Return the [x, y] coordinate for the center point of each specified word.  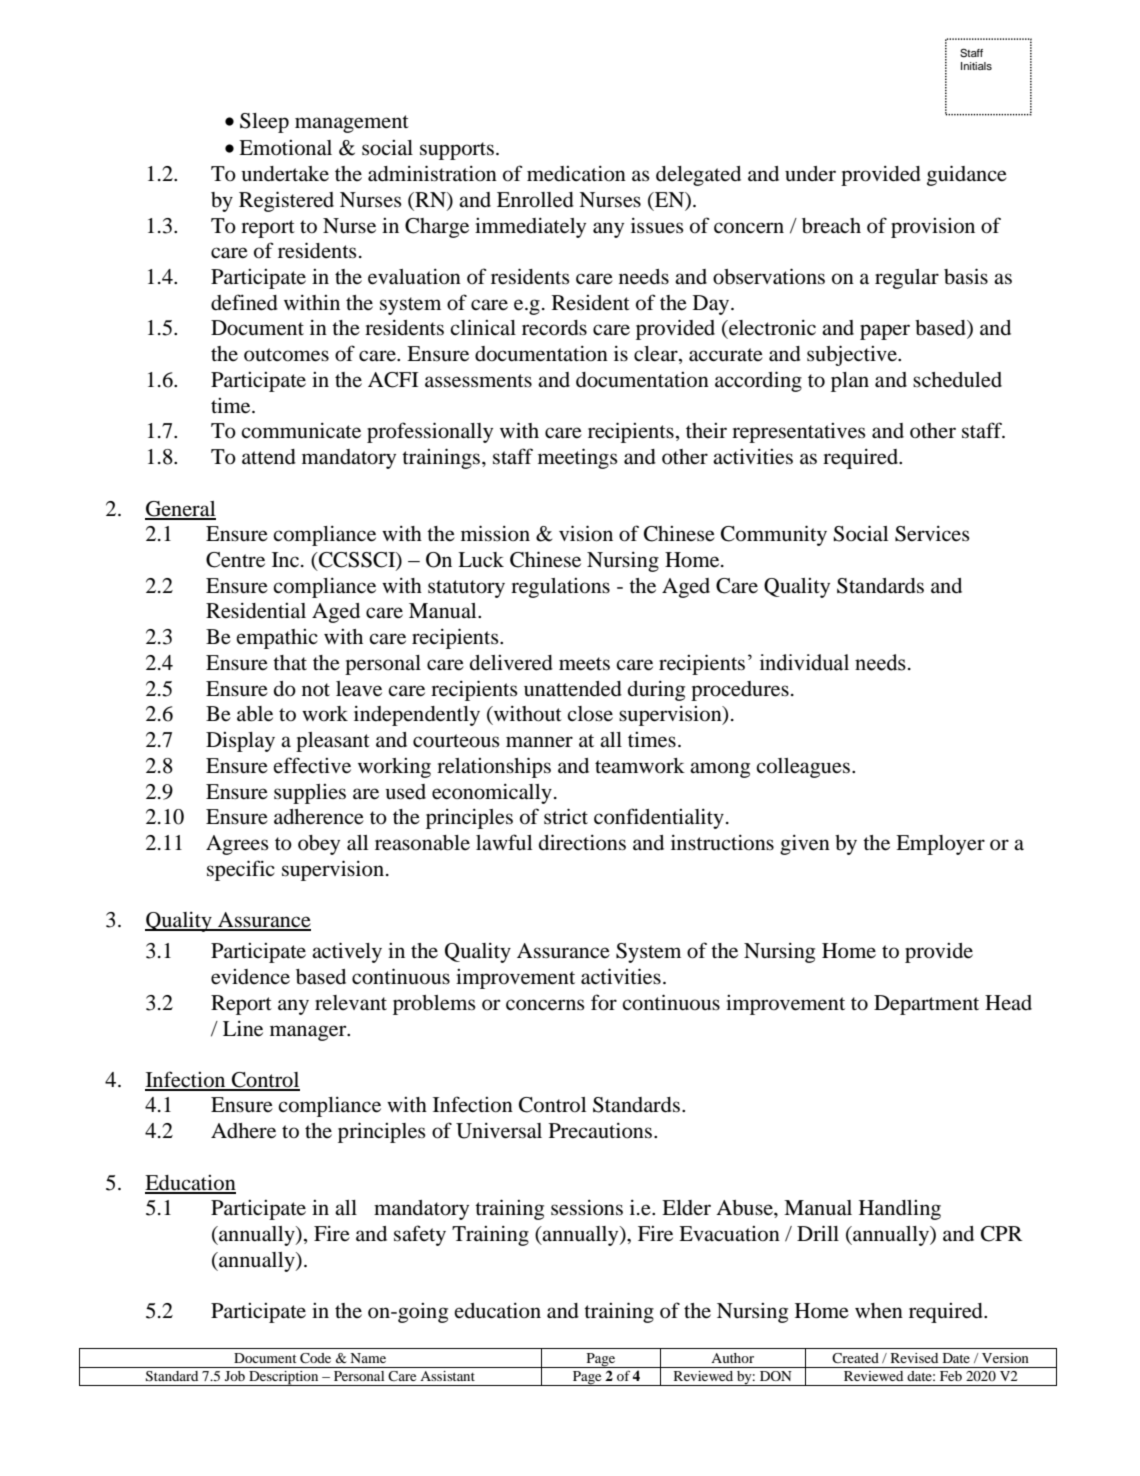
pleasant [333, 742]
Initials [976, 66]
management [352, 124]
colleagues [803, 768]
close [590, 714]
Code [315, 1358]
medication [576, 174]
